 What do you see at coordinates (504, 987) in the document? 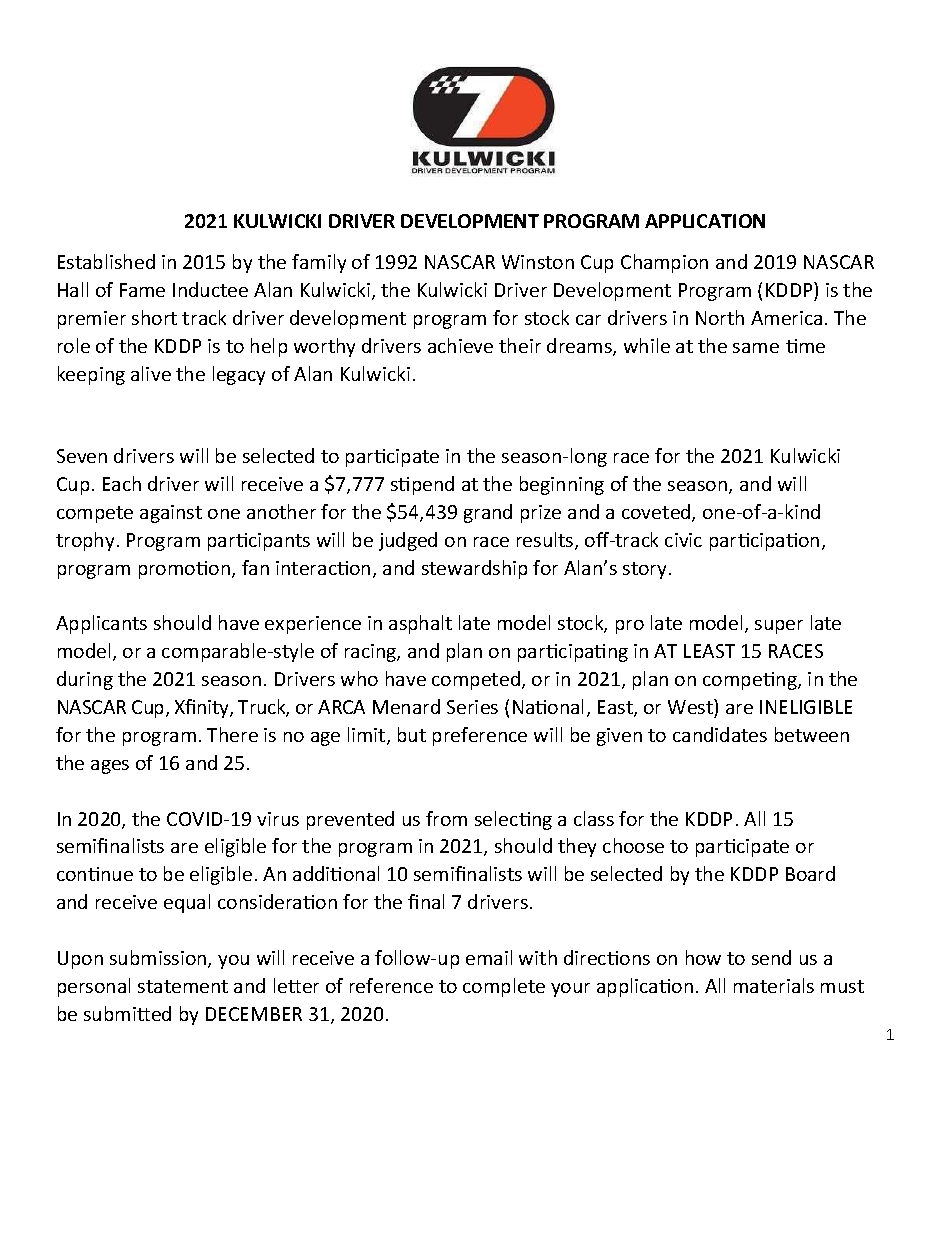
I see `complete` at bounding box center [504, 987].
